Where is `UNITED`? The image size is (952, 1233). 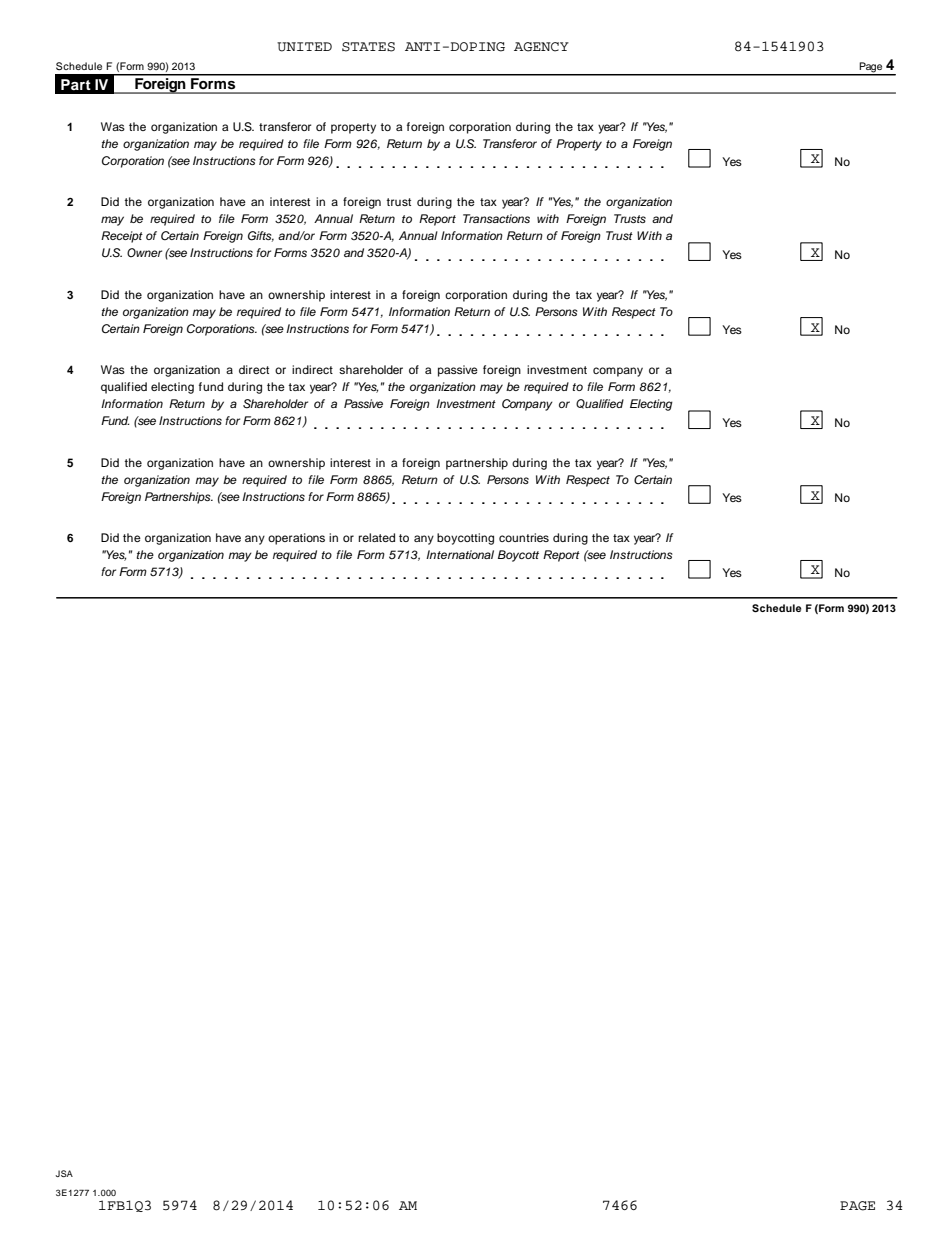 UNITED is located at coordinates (304, 47).
